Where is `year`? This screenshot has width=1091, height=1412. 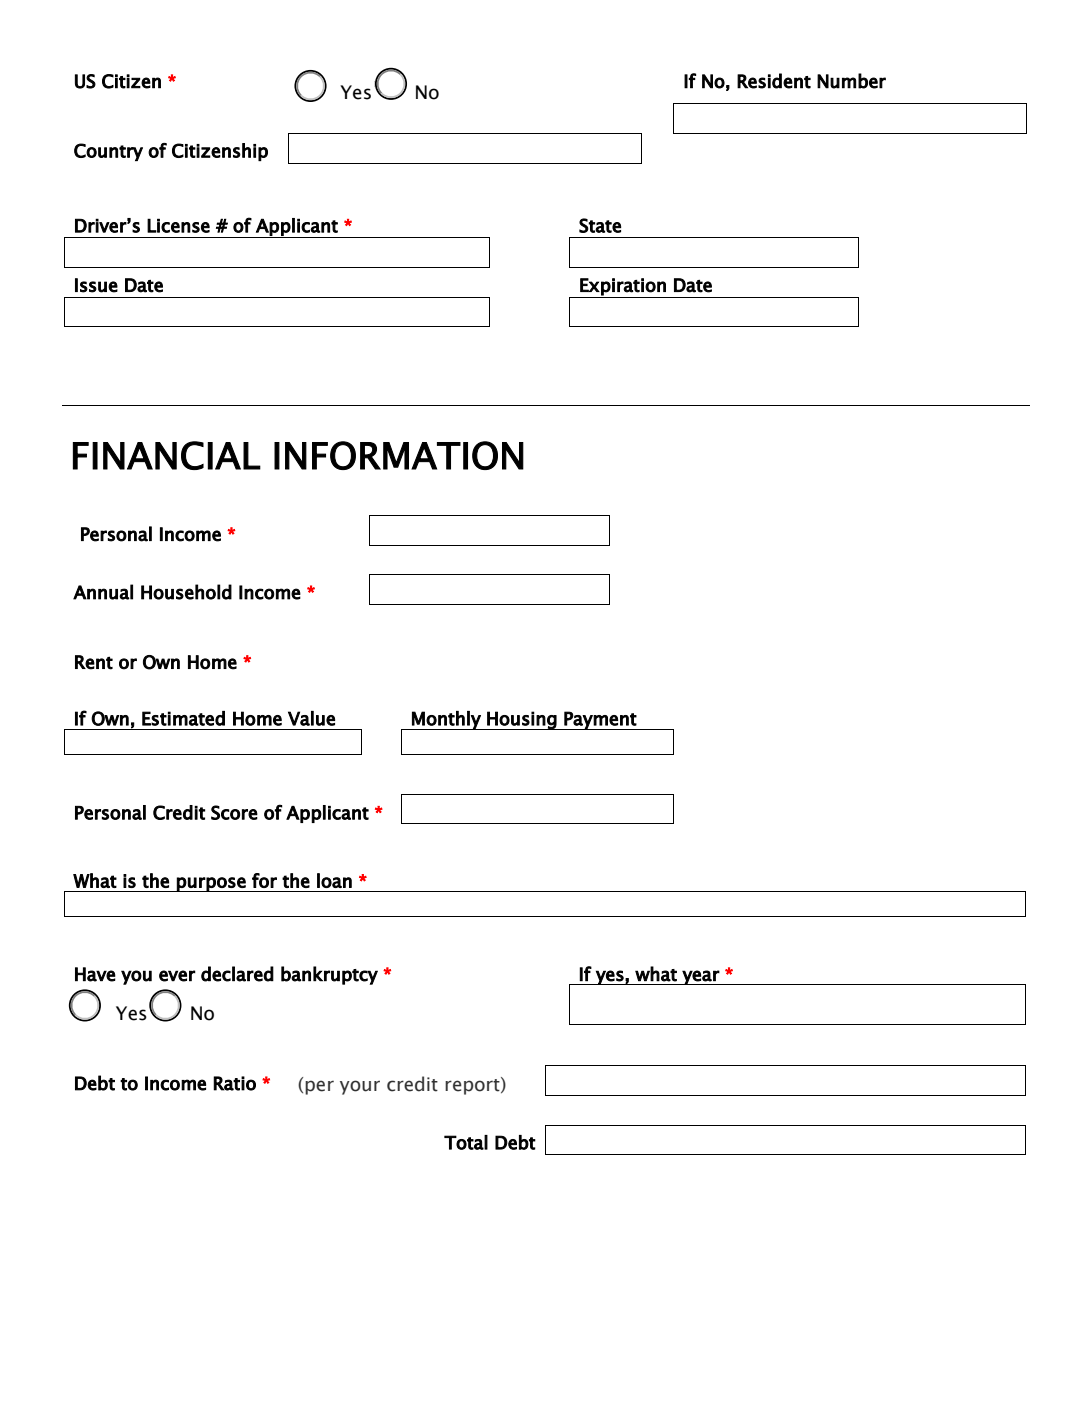
year is located at coordinates (700, 977).
